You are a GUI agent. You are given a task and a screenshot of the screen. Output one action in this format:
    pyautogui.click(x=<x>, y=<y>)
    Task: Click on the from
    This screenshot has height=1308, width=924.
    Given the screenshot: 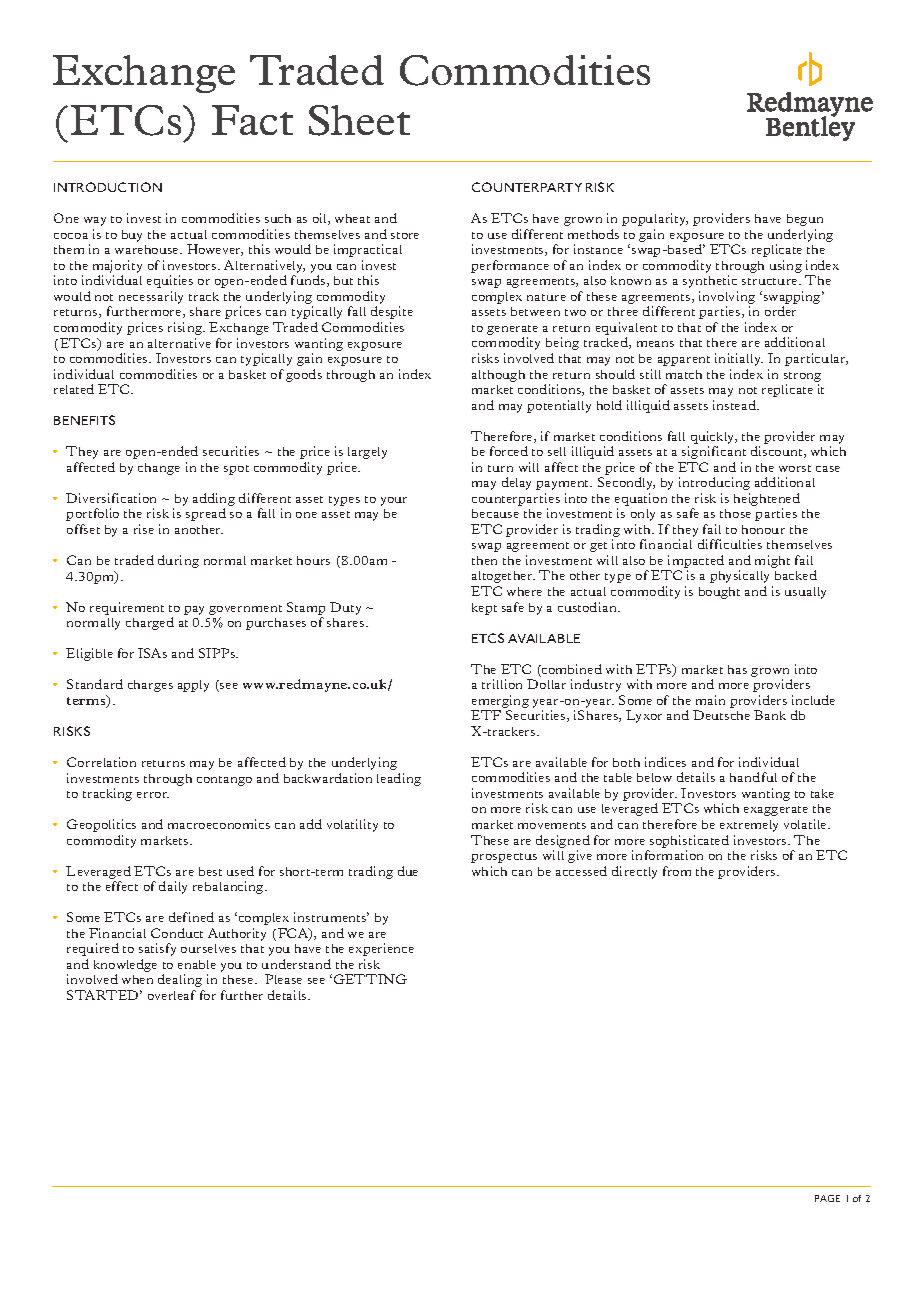 What is the action you would take?
    pyautogui.click(x=677, y=871)
